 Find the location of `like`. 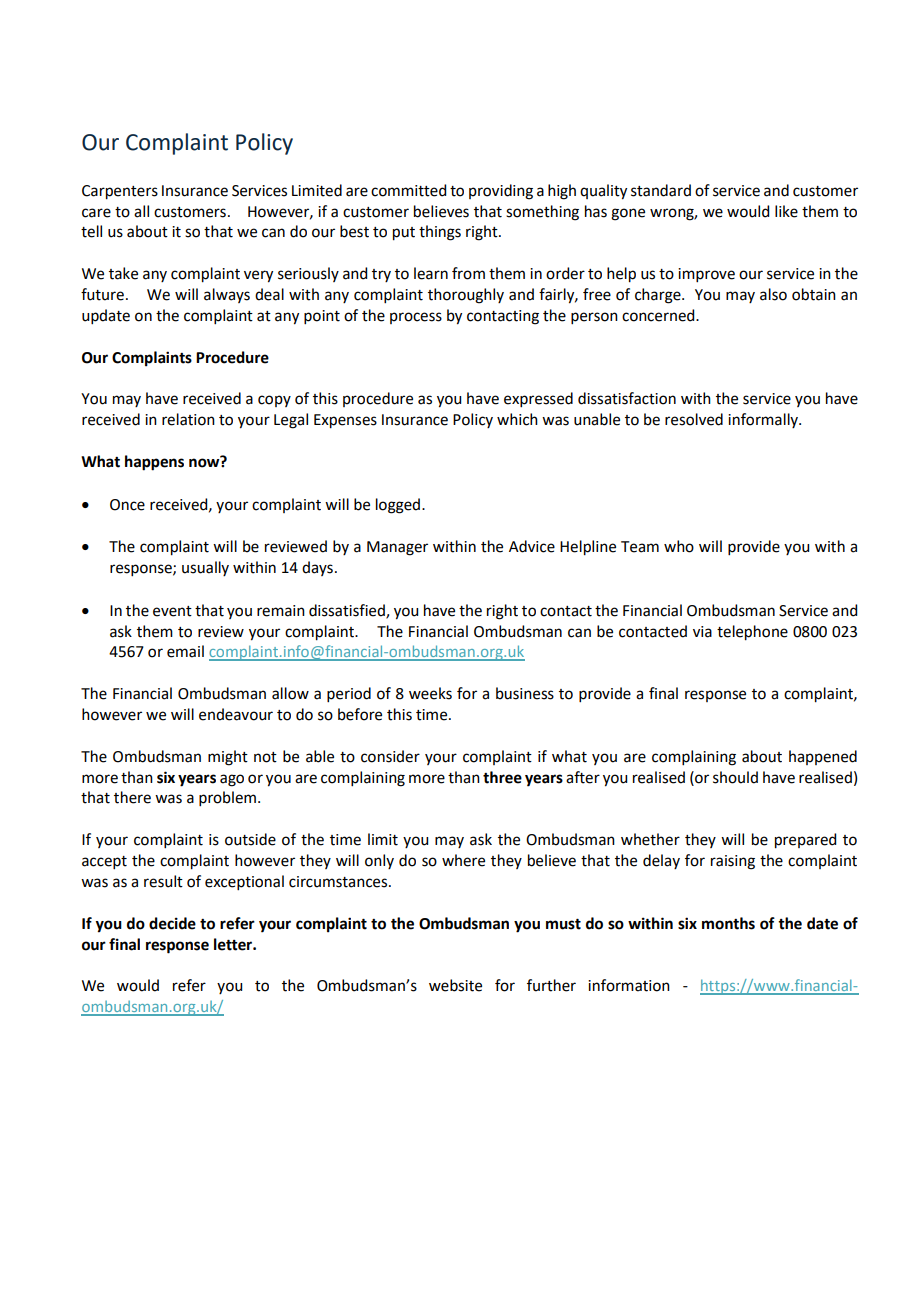

like is located at coordinates (786, 211).
